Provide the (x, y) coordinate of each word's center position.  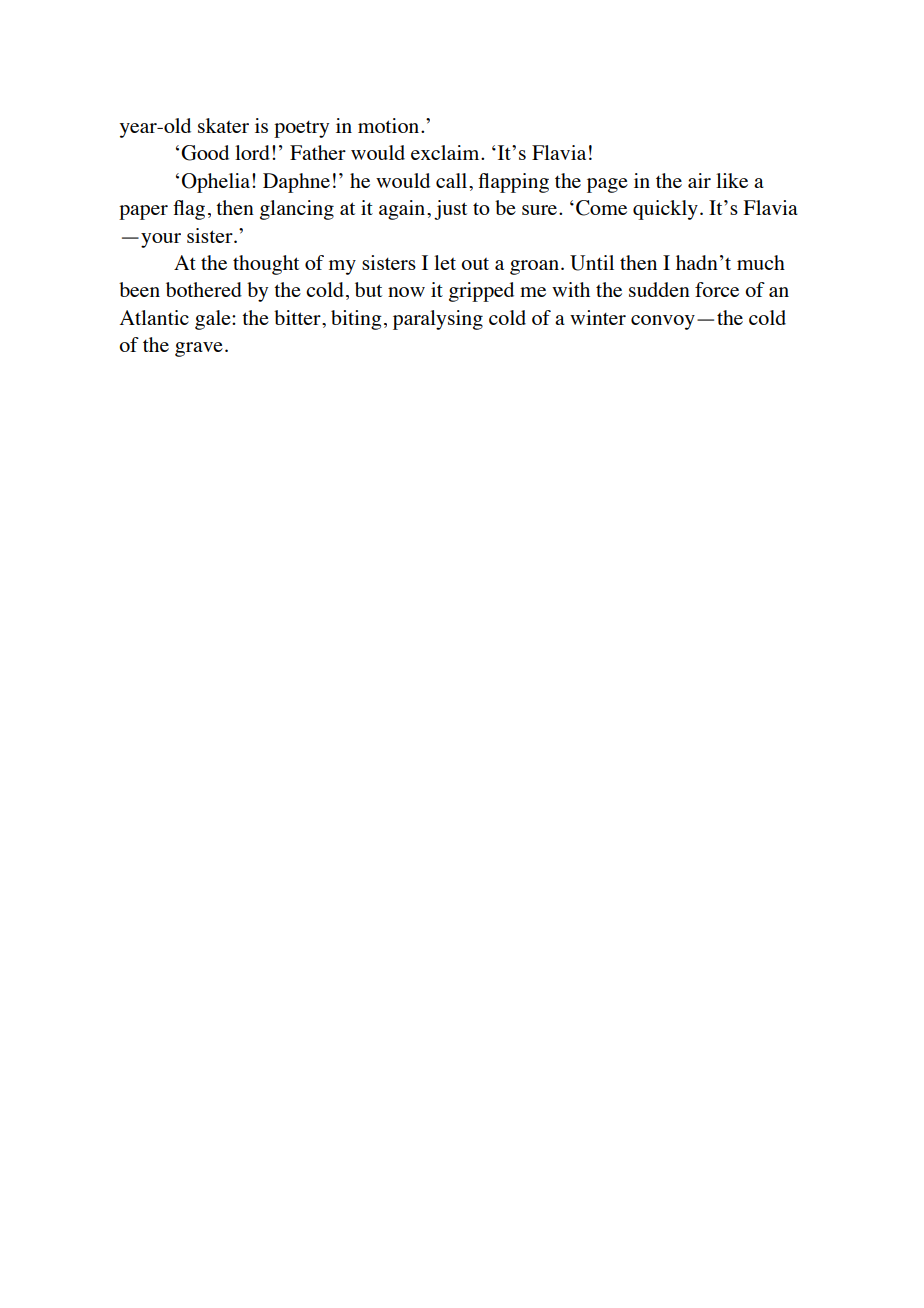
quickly (665, 210)
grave (199, 349)
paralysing (438, 320)
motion (390, 125)
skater (223, 125)
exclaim (446, 152)
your (161, 240)
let (445, 262)
